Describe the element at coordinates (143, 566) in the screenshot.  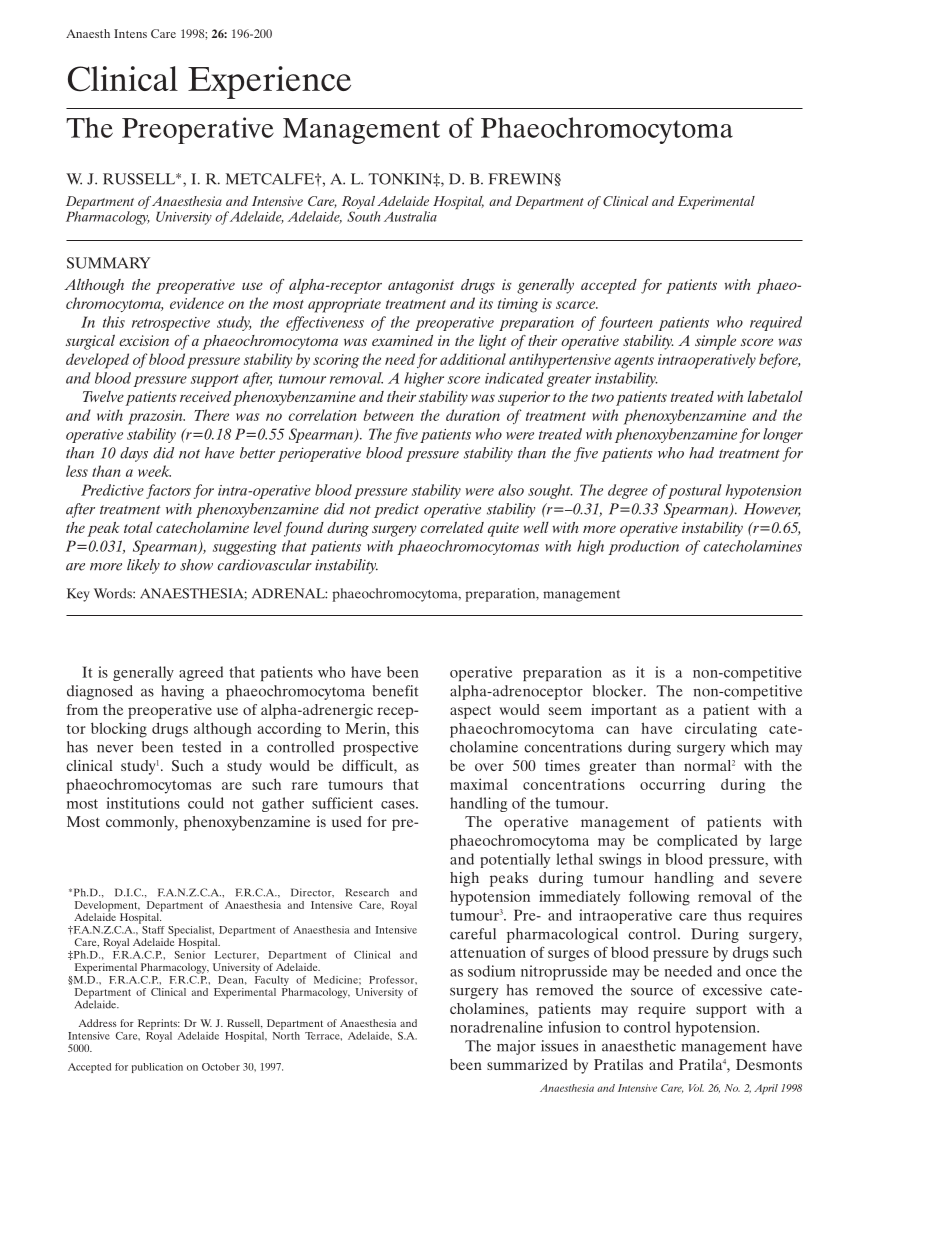
I see `likely` at that location.
